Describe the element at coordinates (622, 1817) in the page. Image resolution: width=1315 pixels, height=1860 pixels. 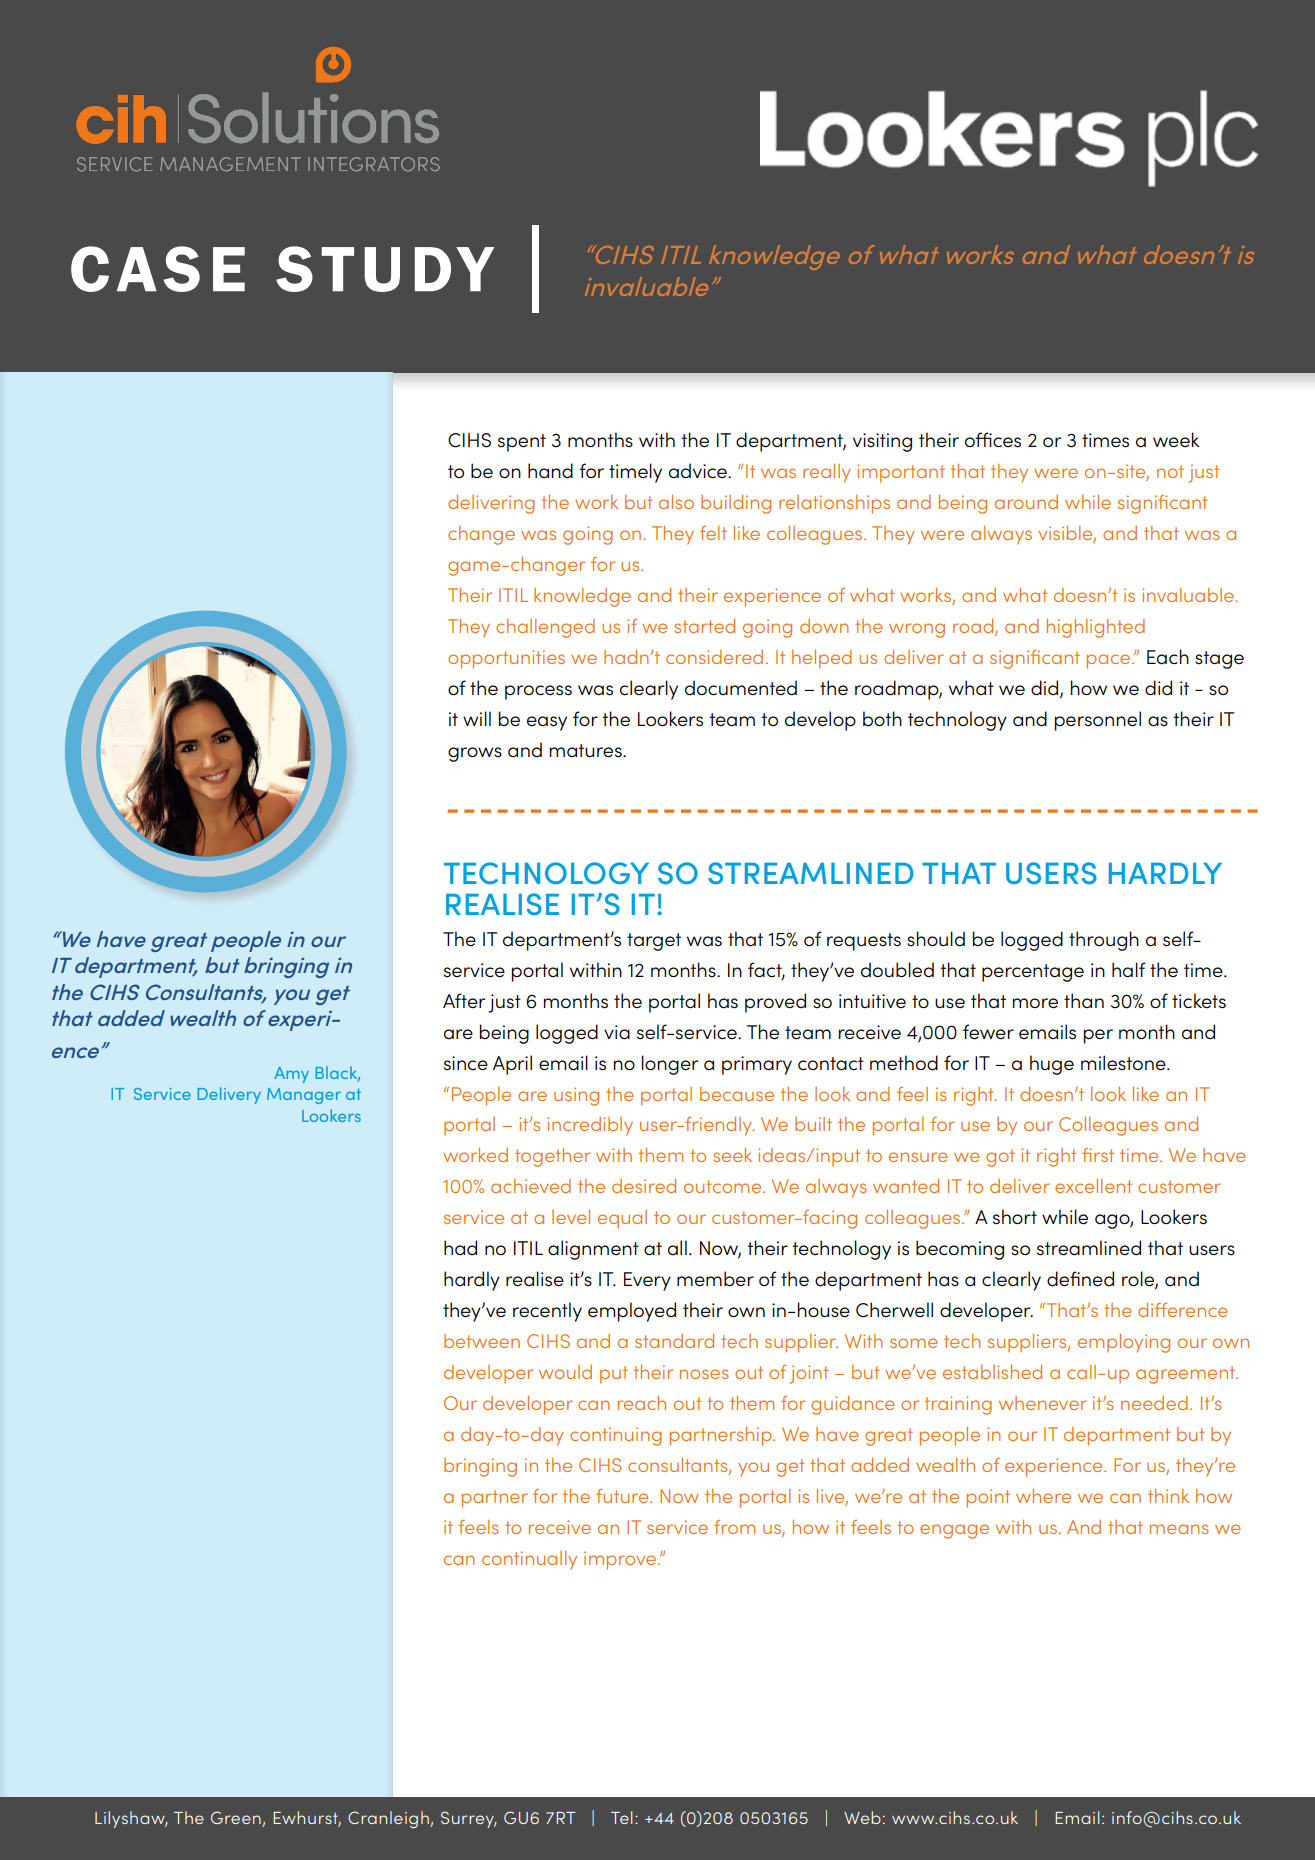
I see `Tel` at that location.
